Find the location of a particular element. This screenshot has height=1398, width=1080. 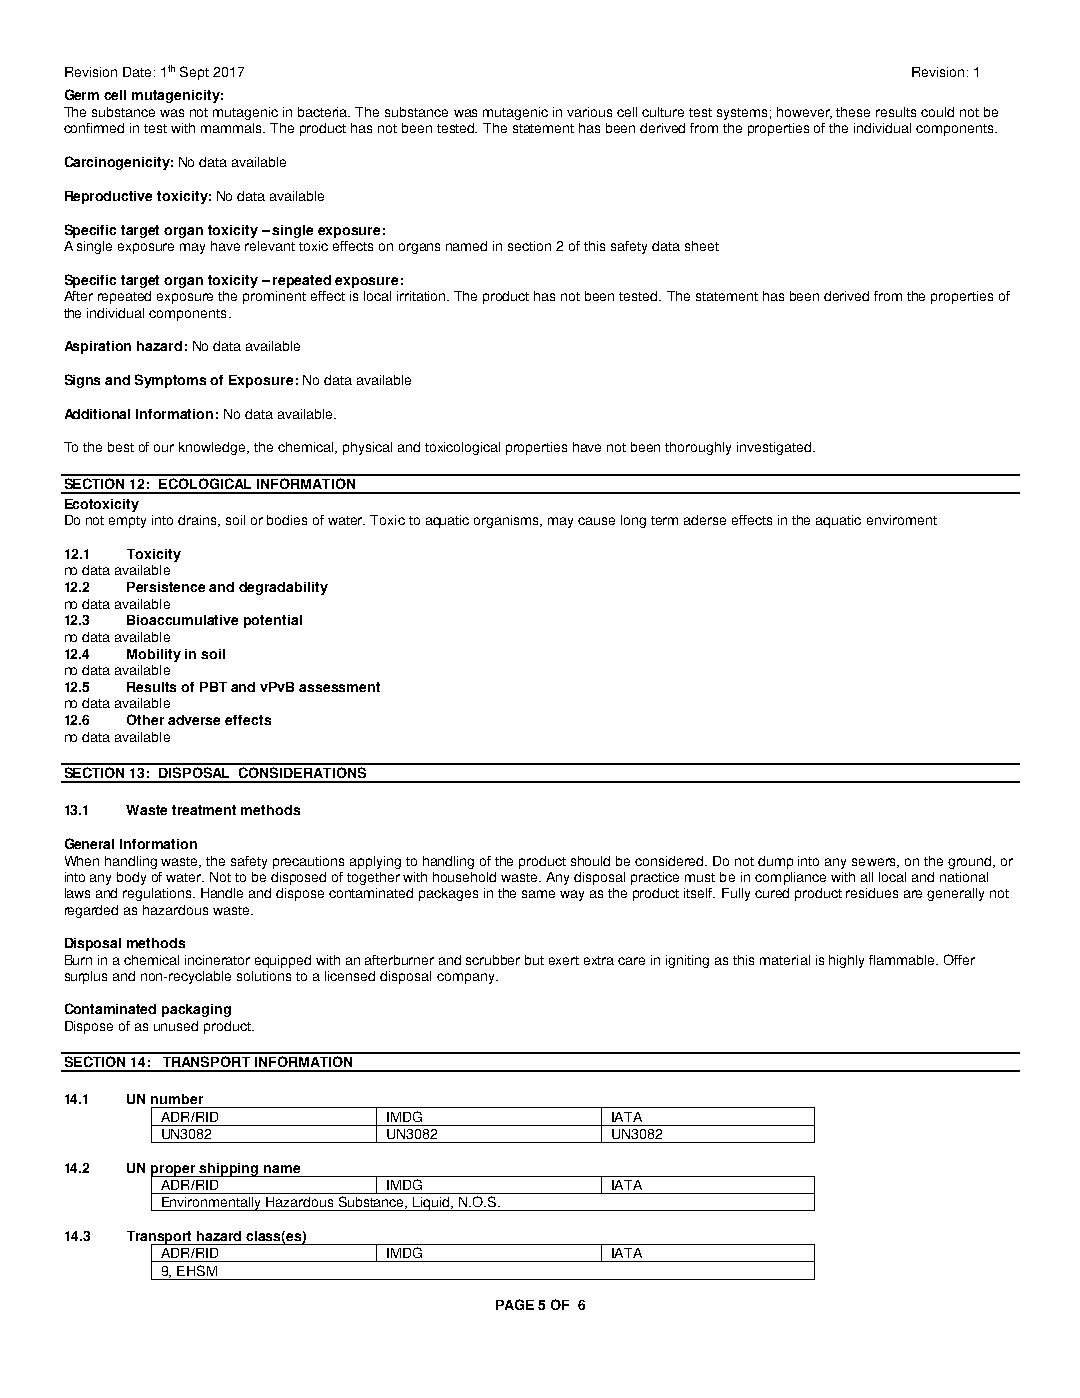

drains is located at coordinates (198, 521).
